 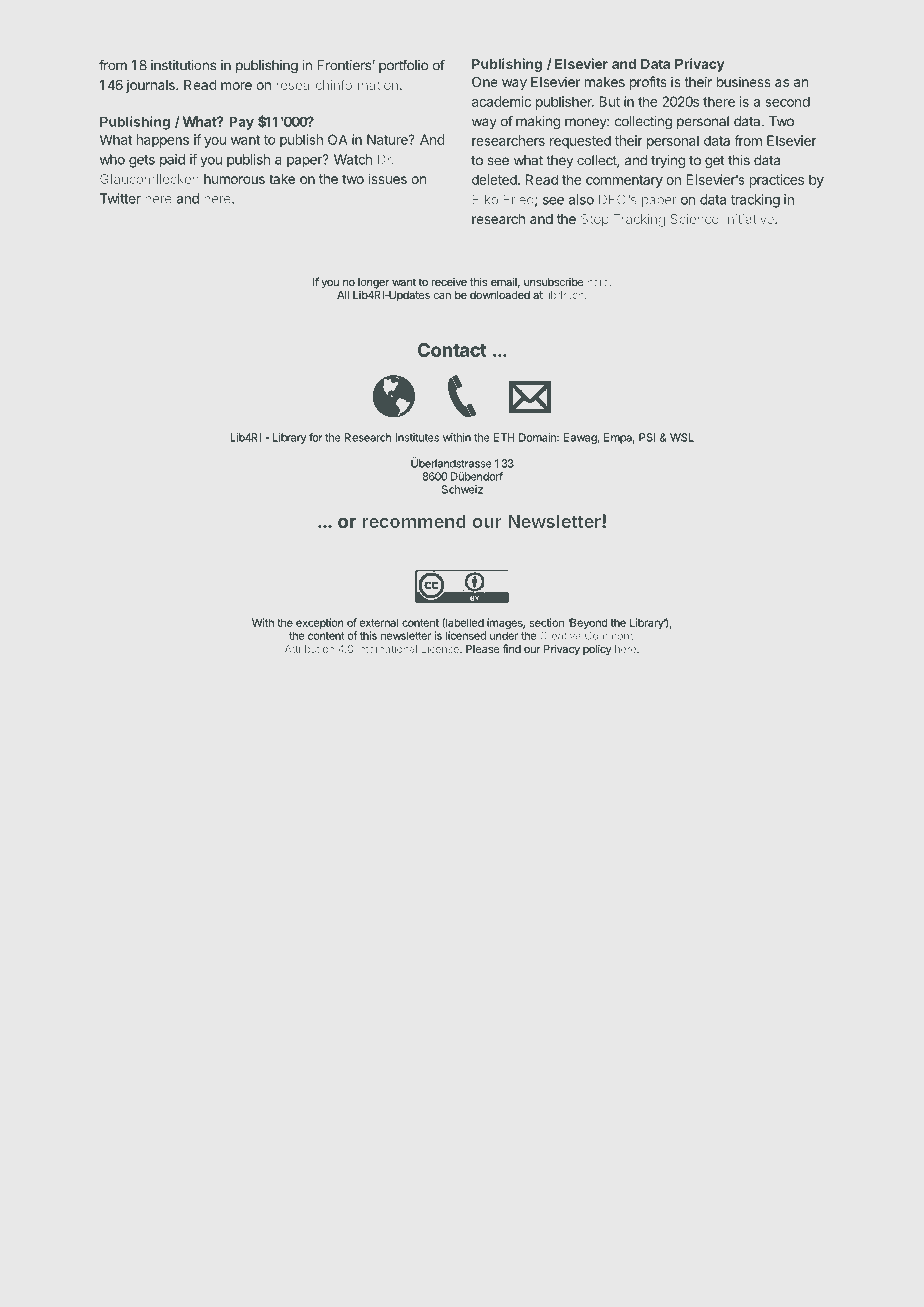 I want to click on business, so click(x=744, y=81).
